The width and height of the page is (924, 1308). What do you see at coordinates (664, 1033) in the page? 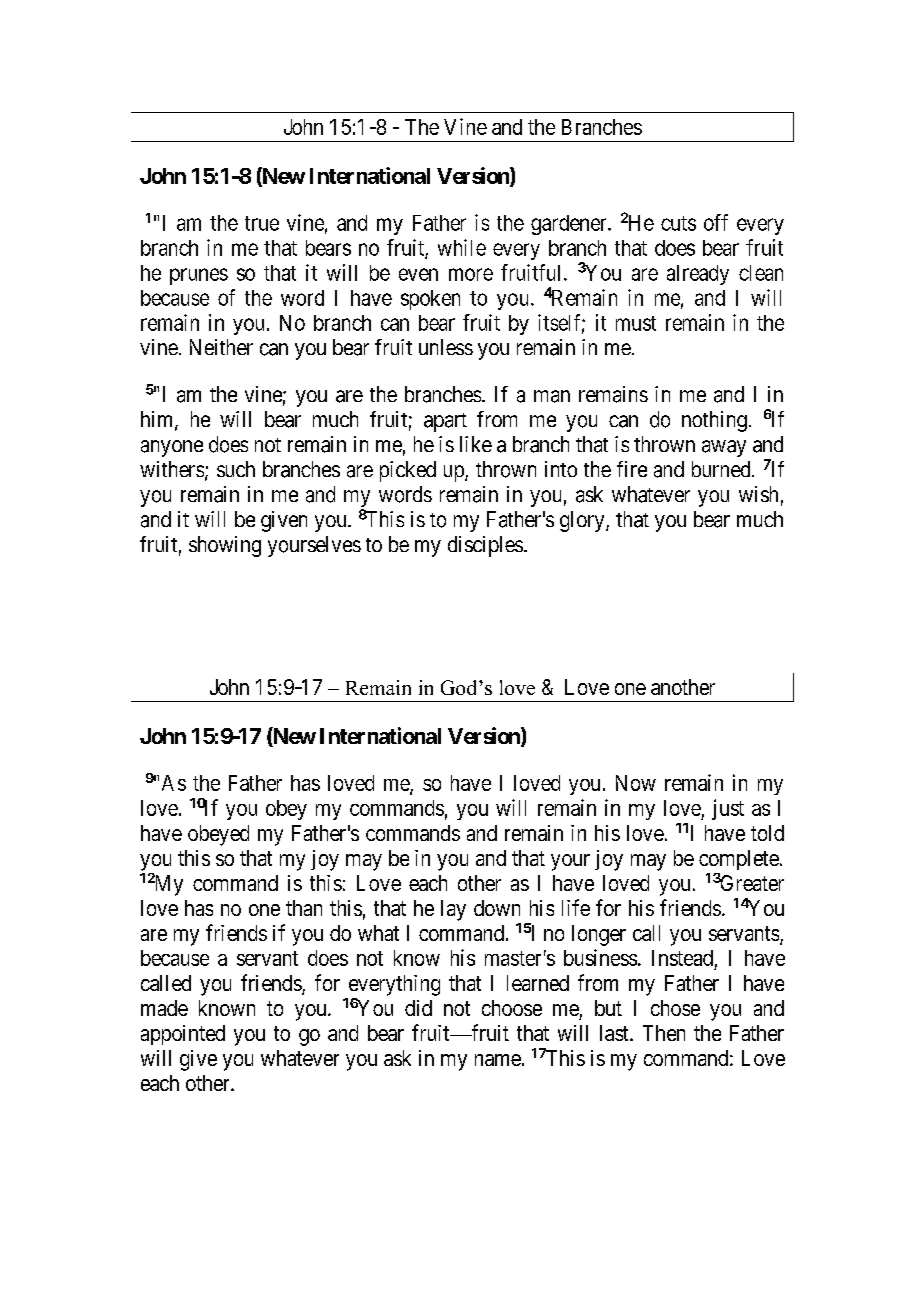
I see `Then` at bounding box center [664, 1033].
